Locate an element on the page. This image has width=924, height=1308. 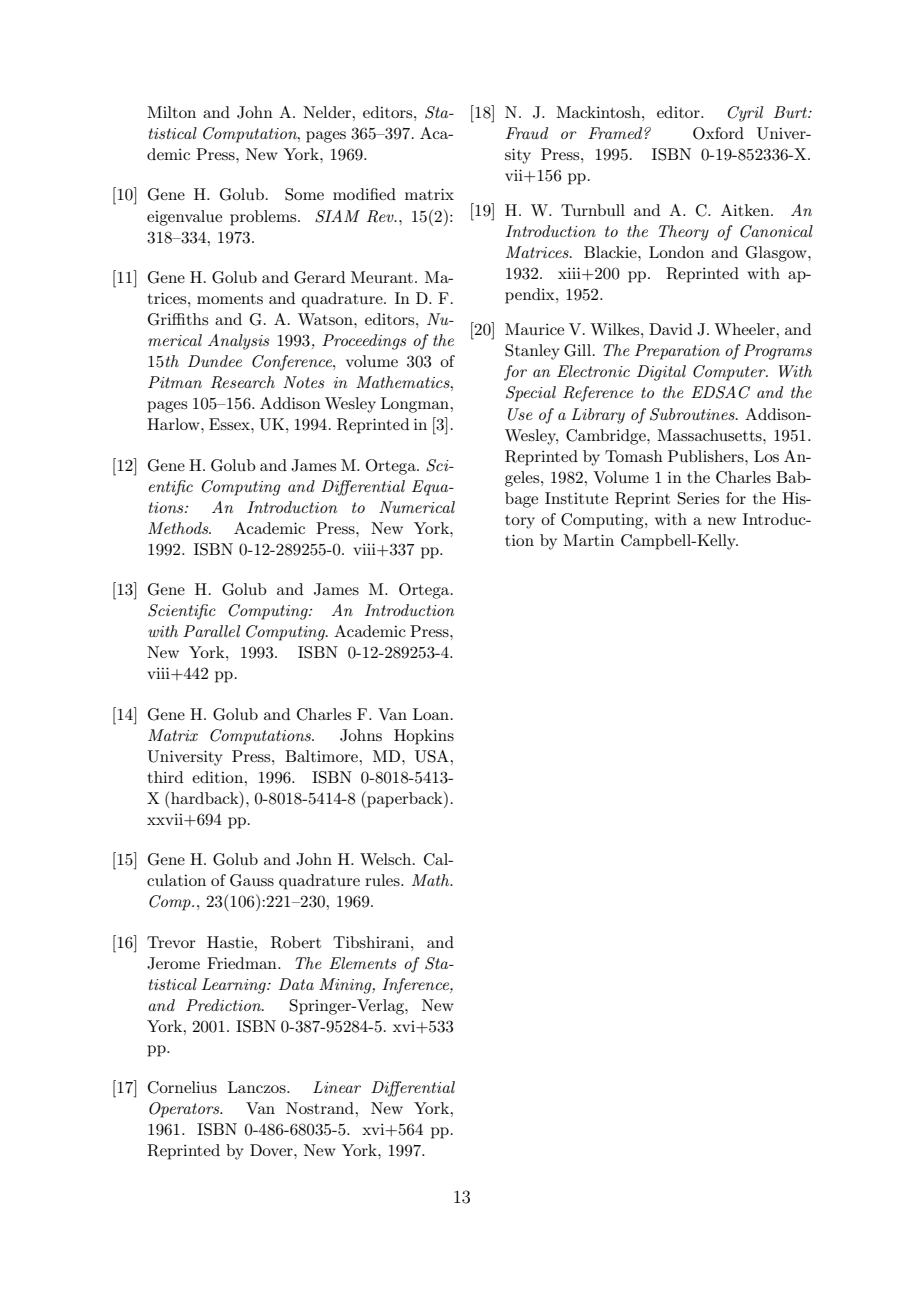
USA is located at coordinates (433, 756).
